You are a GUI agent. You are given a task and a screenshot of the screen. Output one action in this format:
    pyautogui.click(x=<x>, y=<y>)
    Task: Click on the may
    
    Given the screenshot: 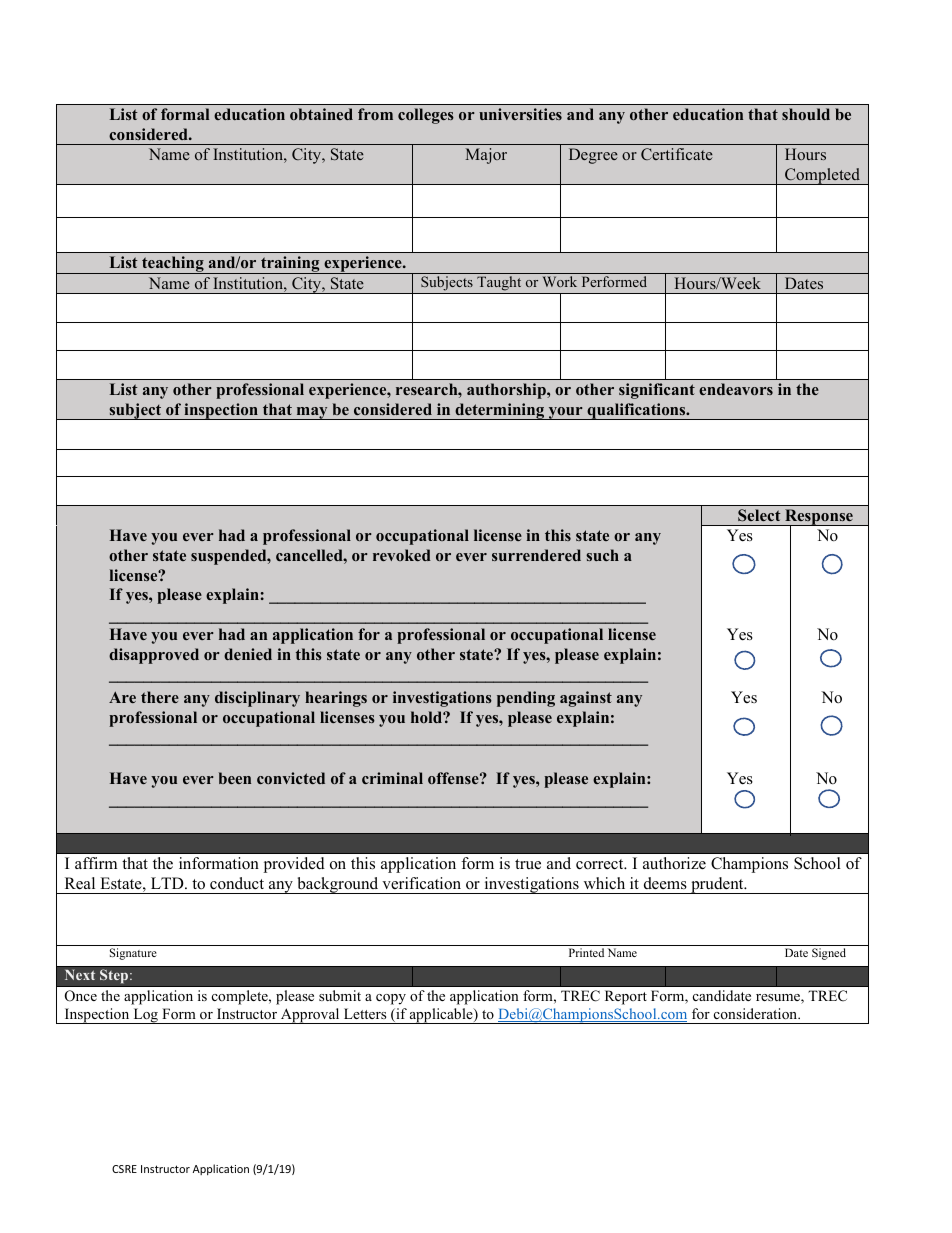 What is the action you would take?
    pyautogui.click(x=312, y=413)
